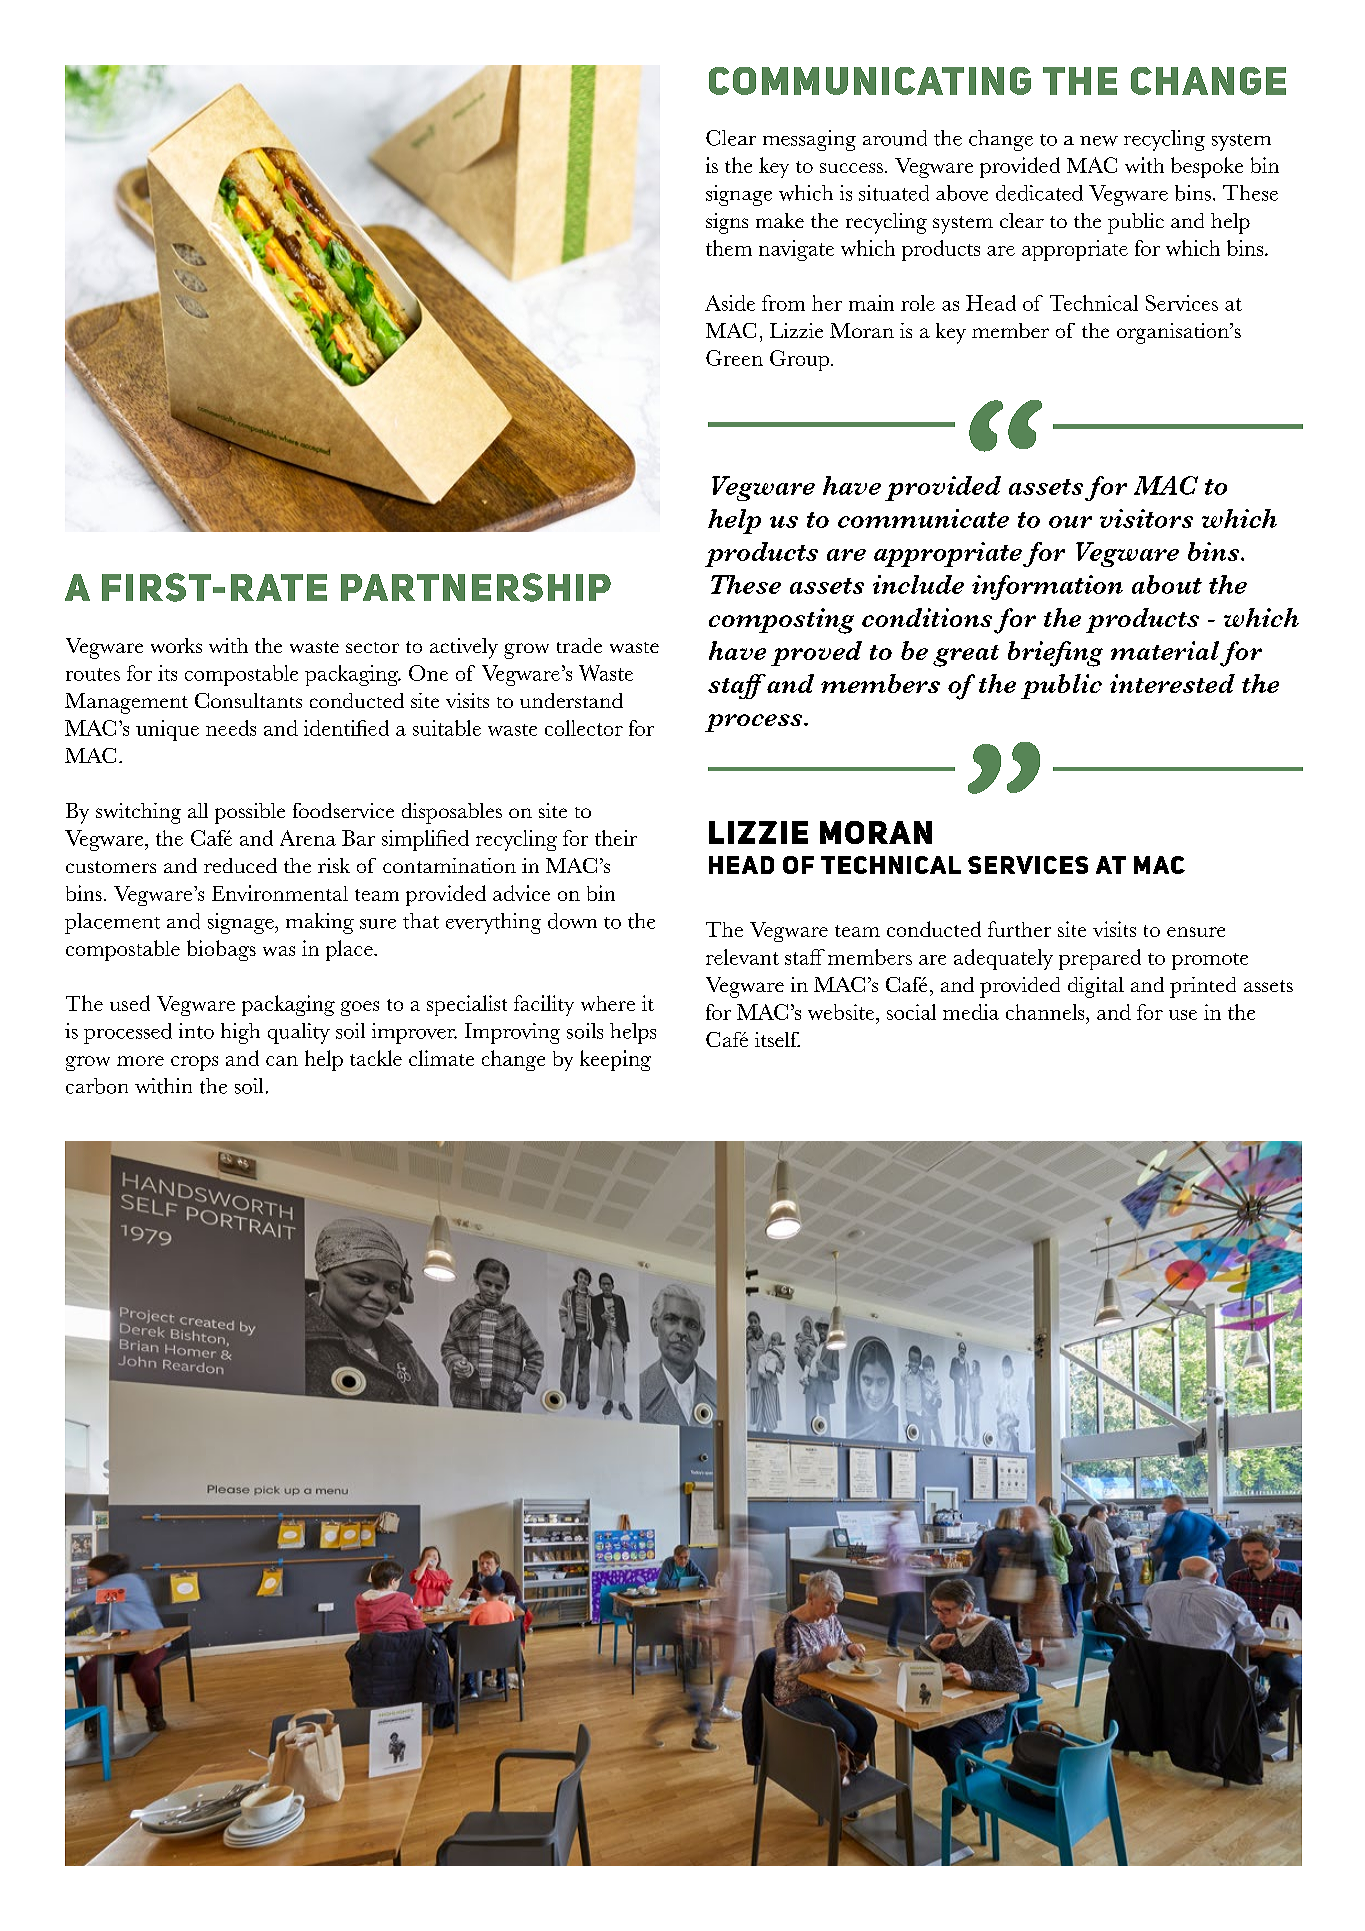 The image size is (1365, 1931). What do you see at coordinates (1047, 587) in the image?
I see `information` at bounding box center [1047, 587].
